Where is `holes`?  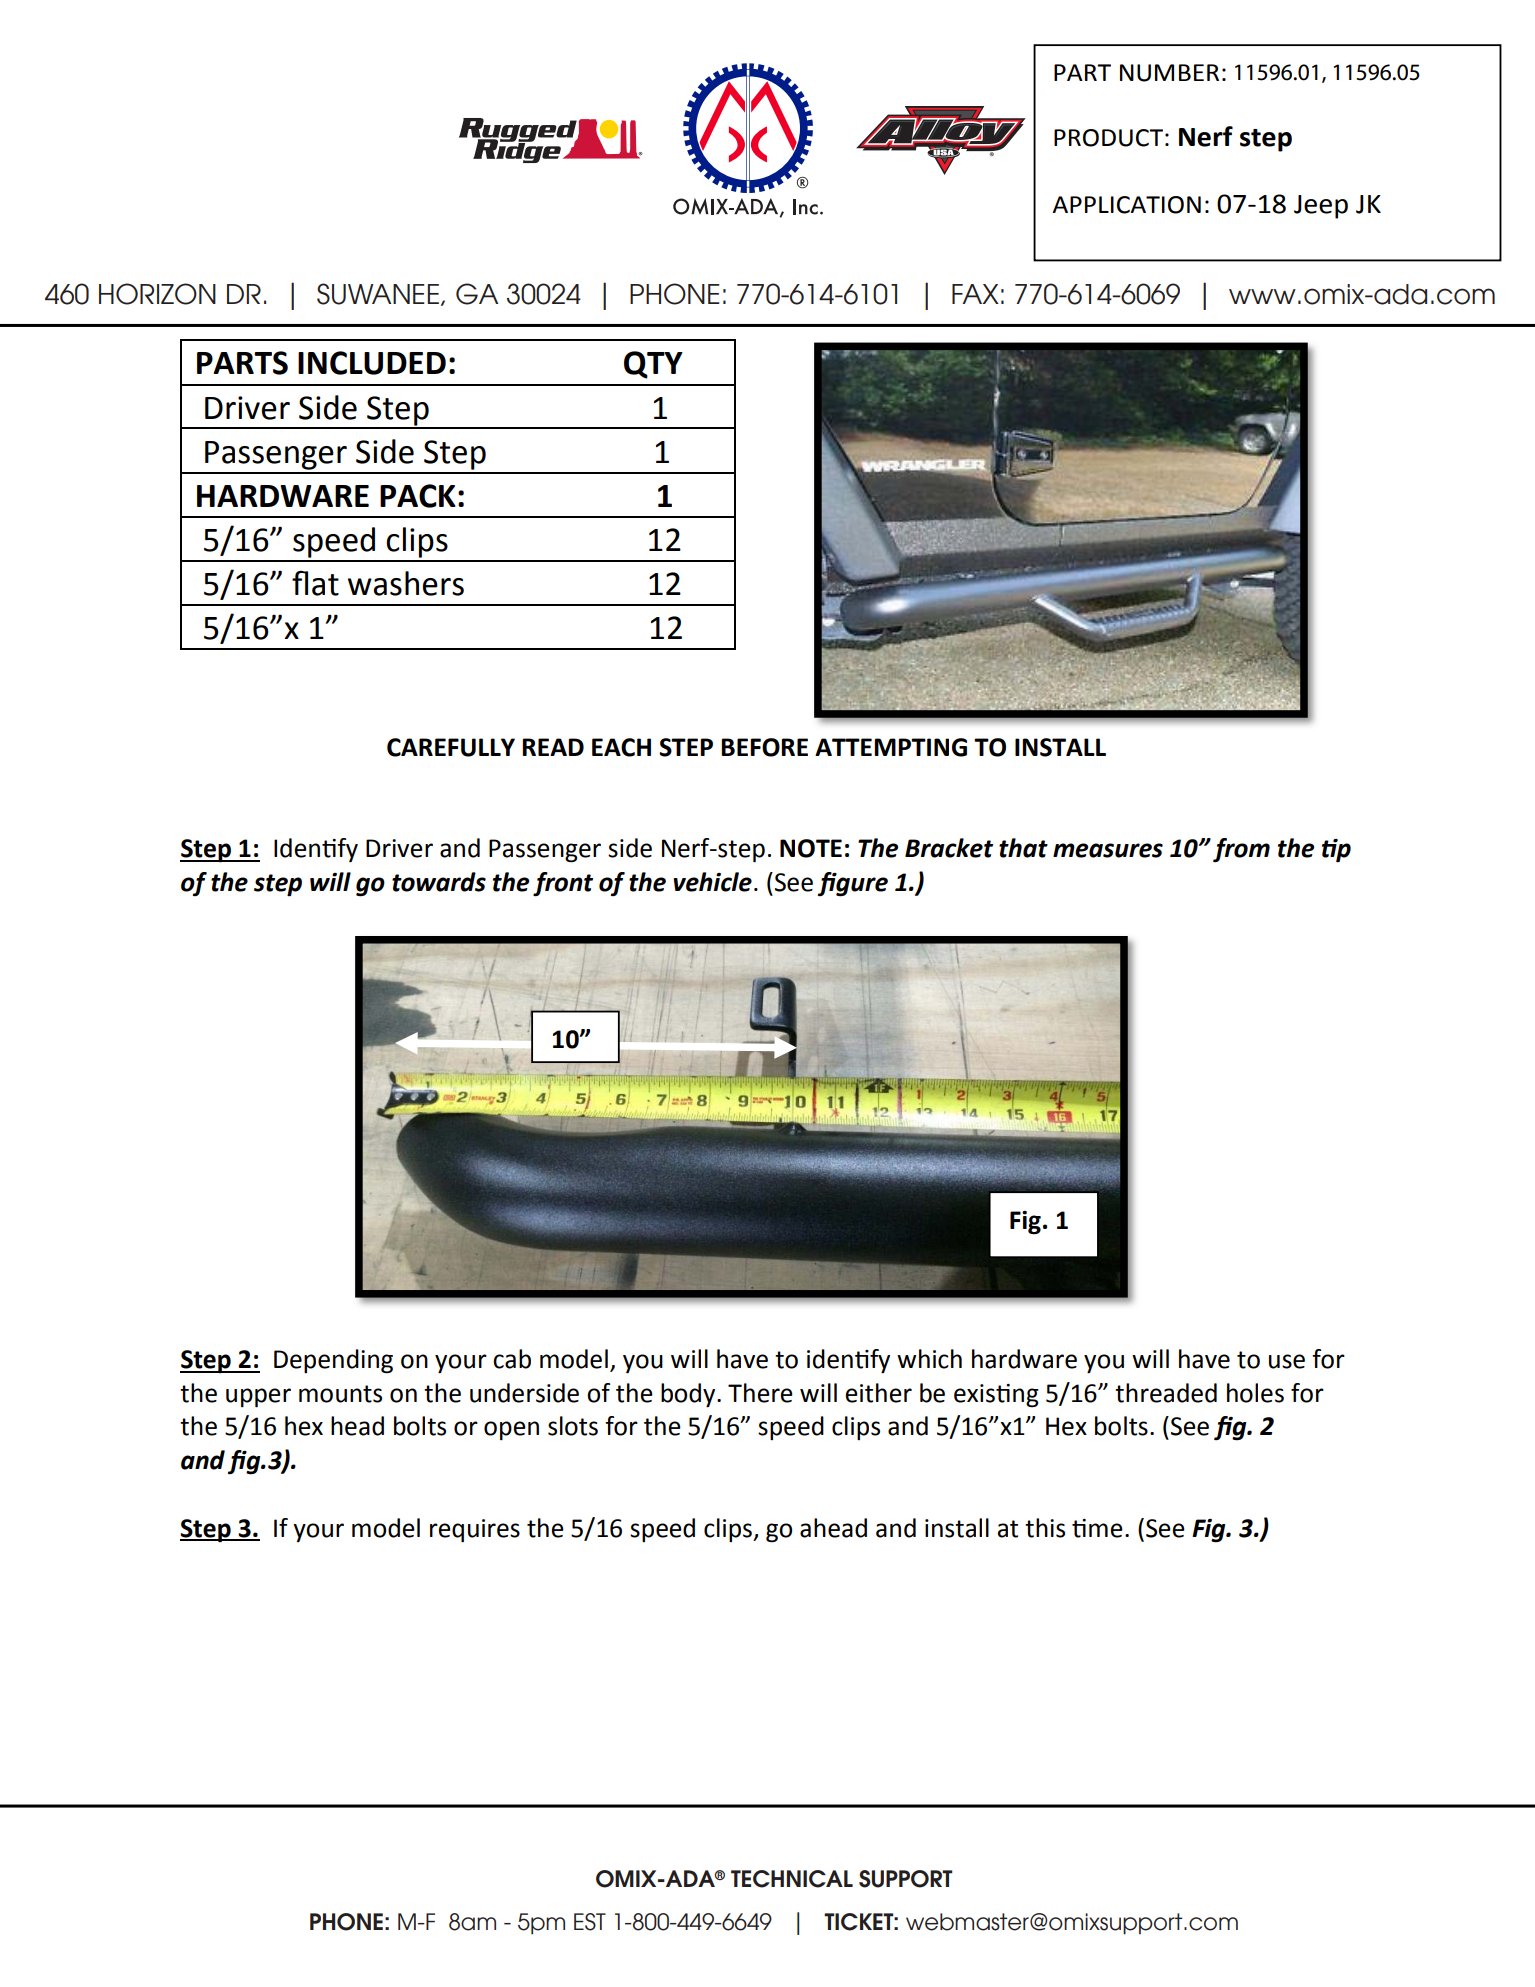 holes is located at coordinates (1255, 1393).
